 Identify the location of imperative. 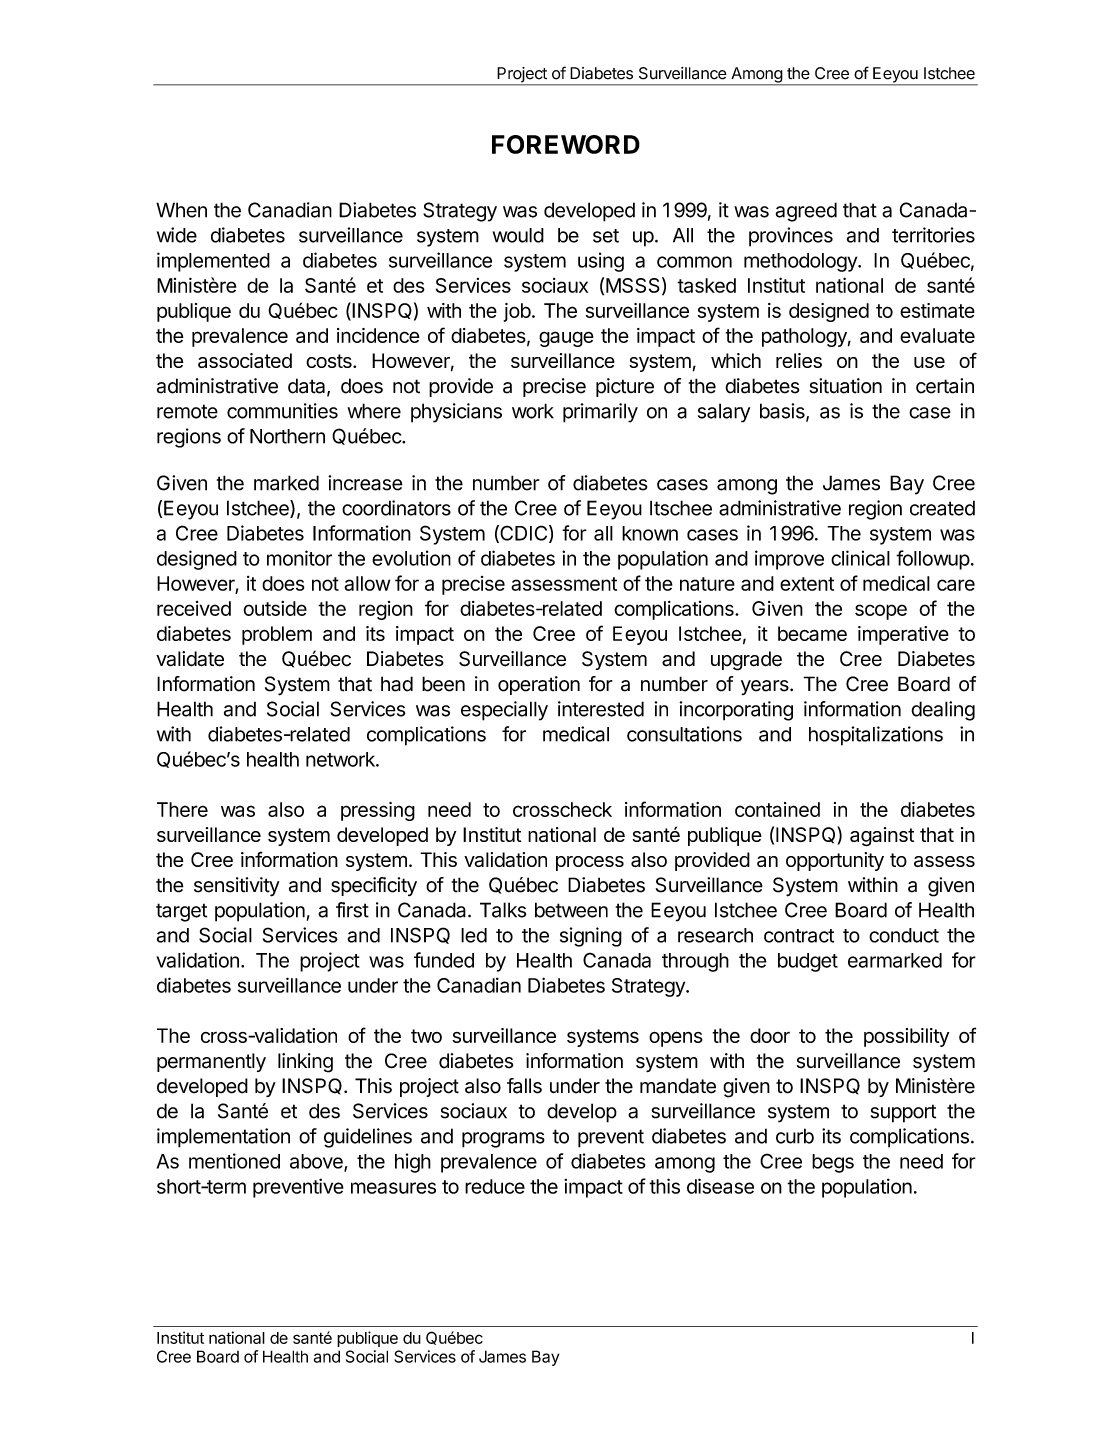
(903, 635).
